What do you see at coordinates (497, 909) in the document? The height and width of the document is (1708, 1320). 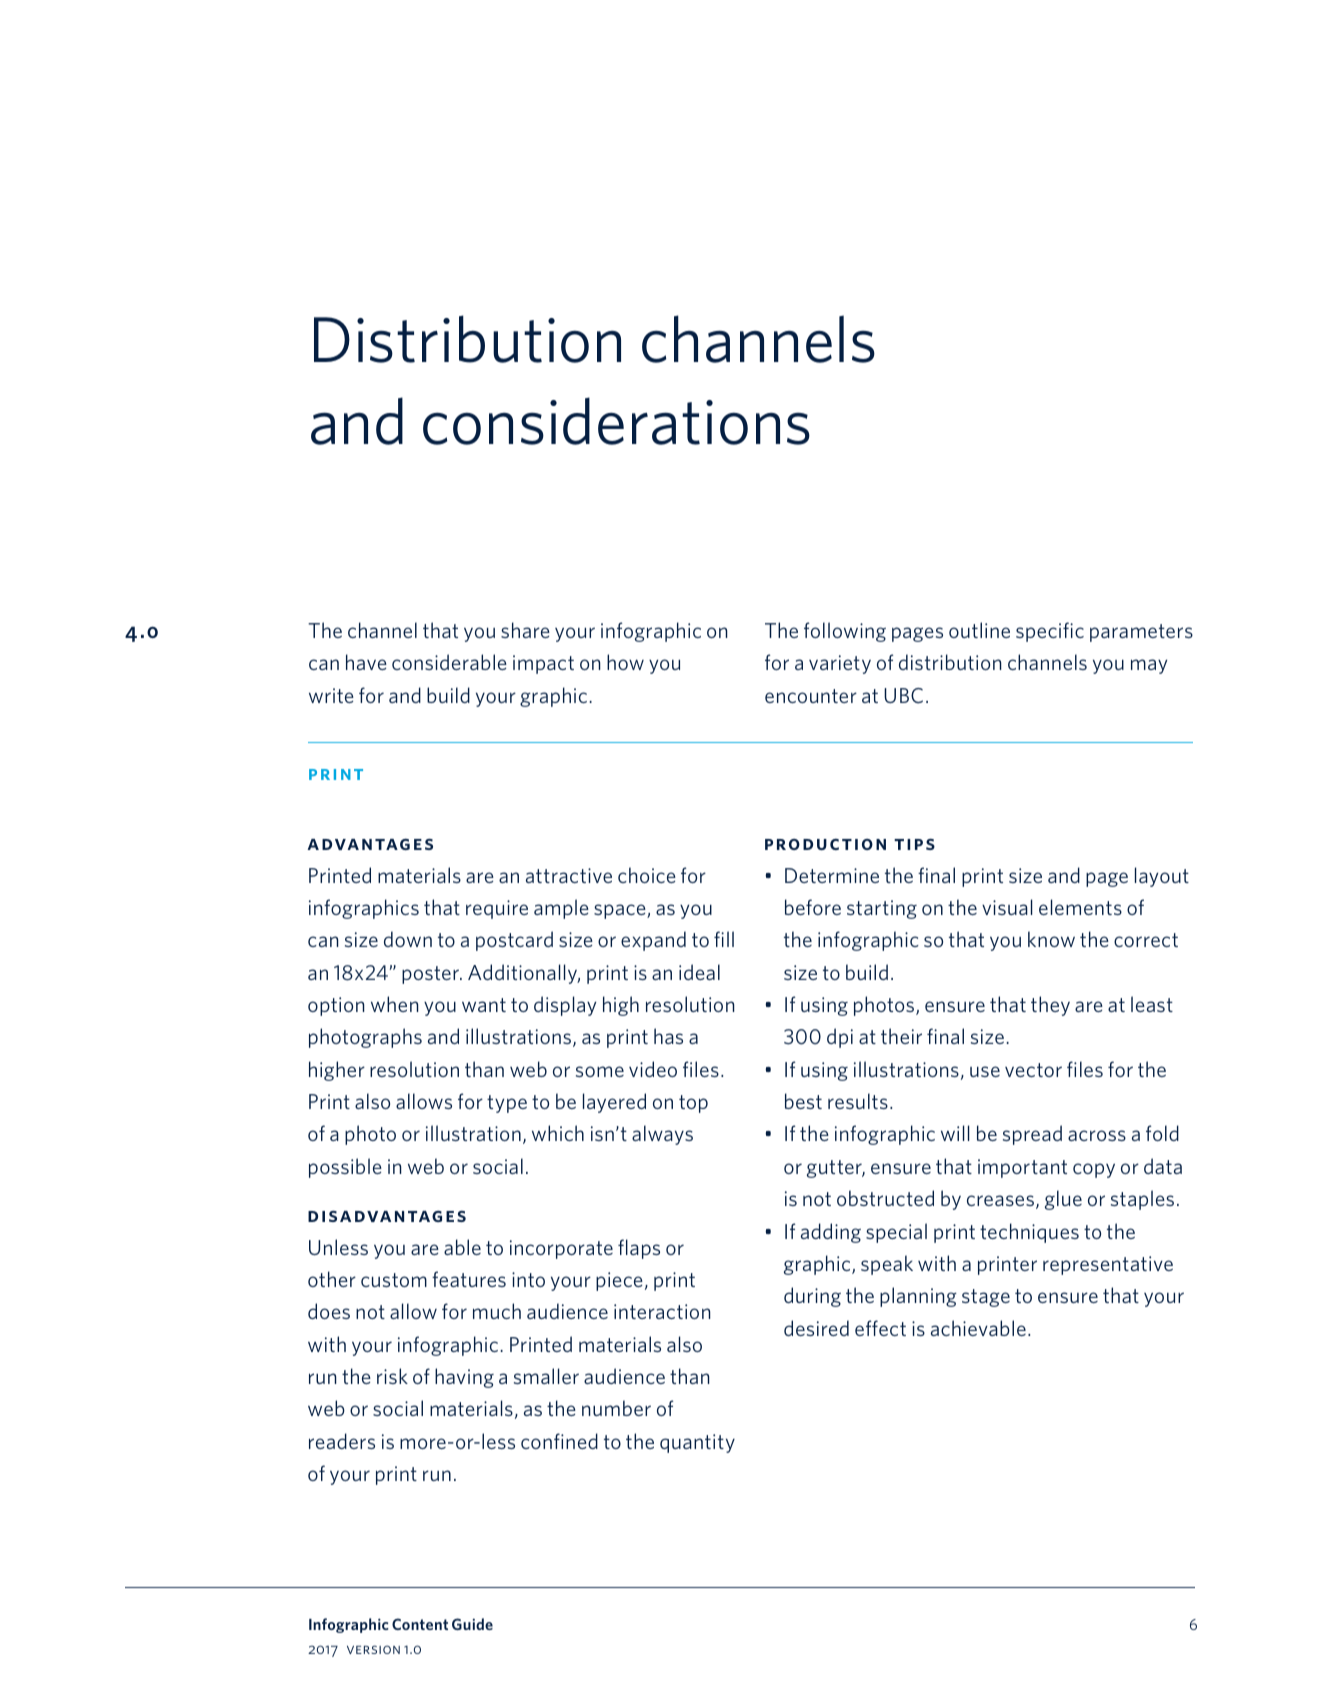 I see `require` at bounding box center [497, 909].
